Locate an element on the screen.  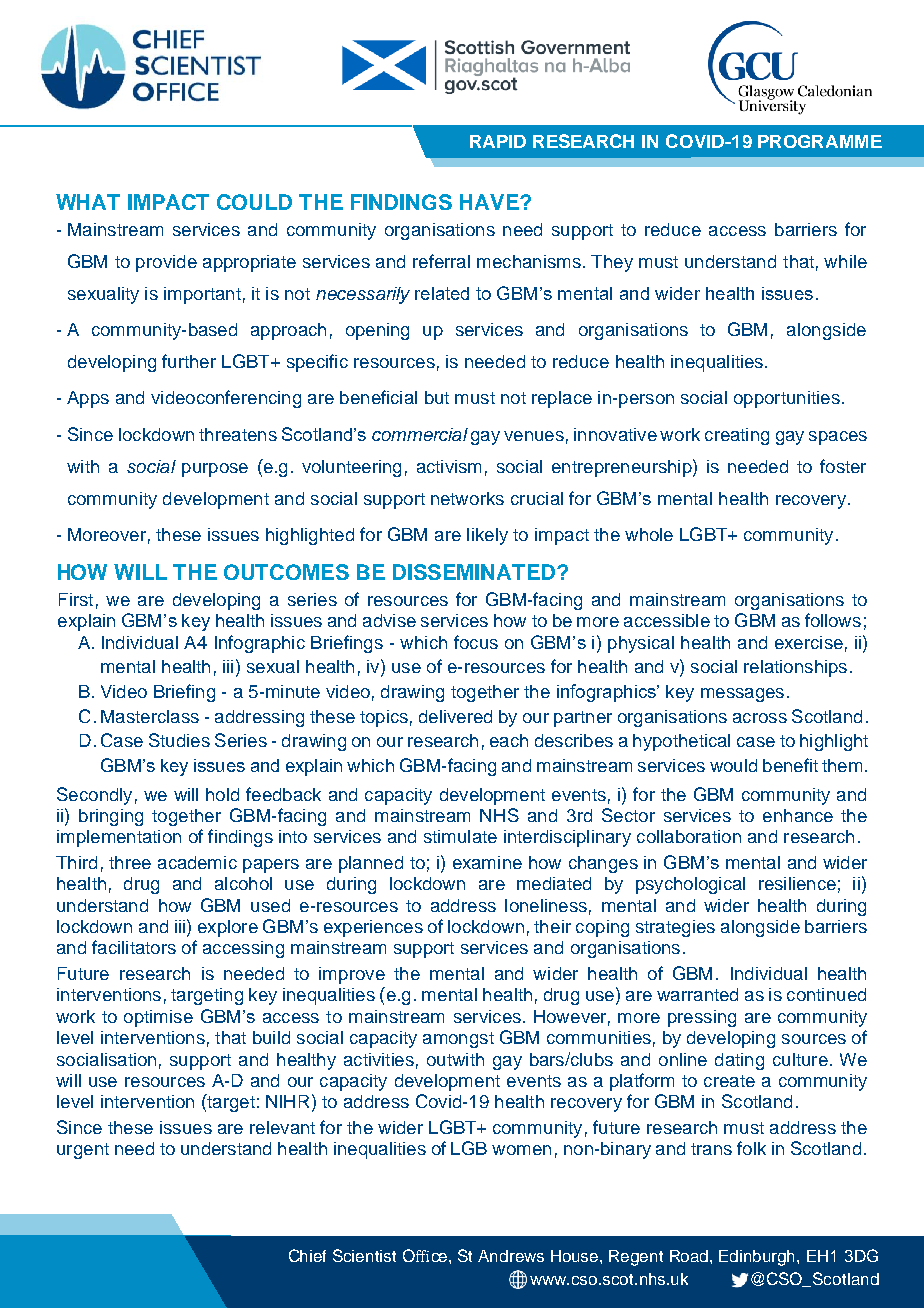
likely is located at coordinates (487, 536).
